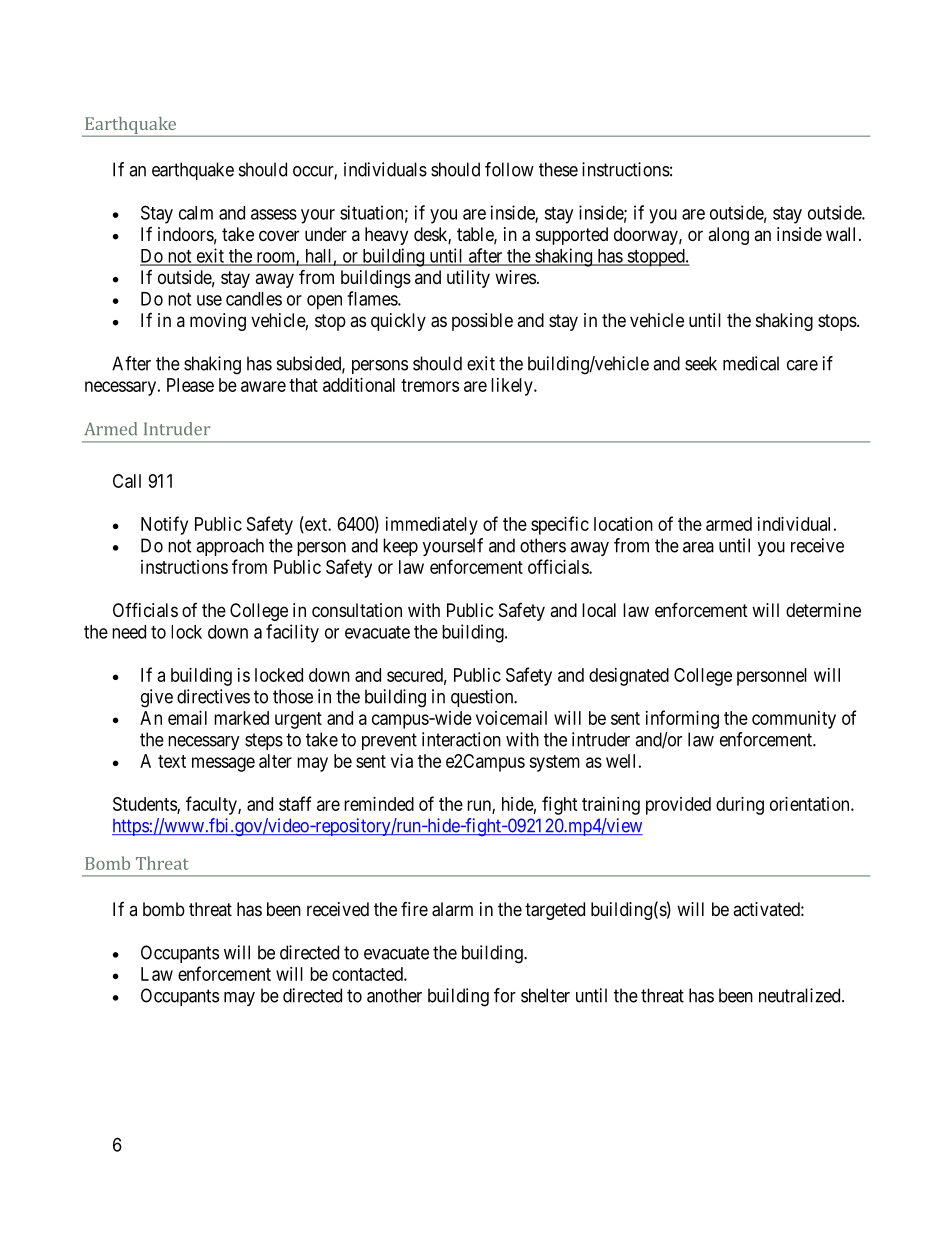 The image size is (952, 1233). I want to click on medical, so click(751, 363).
